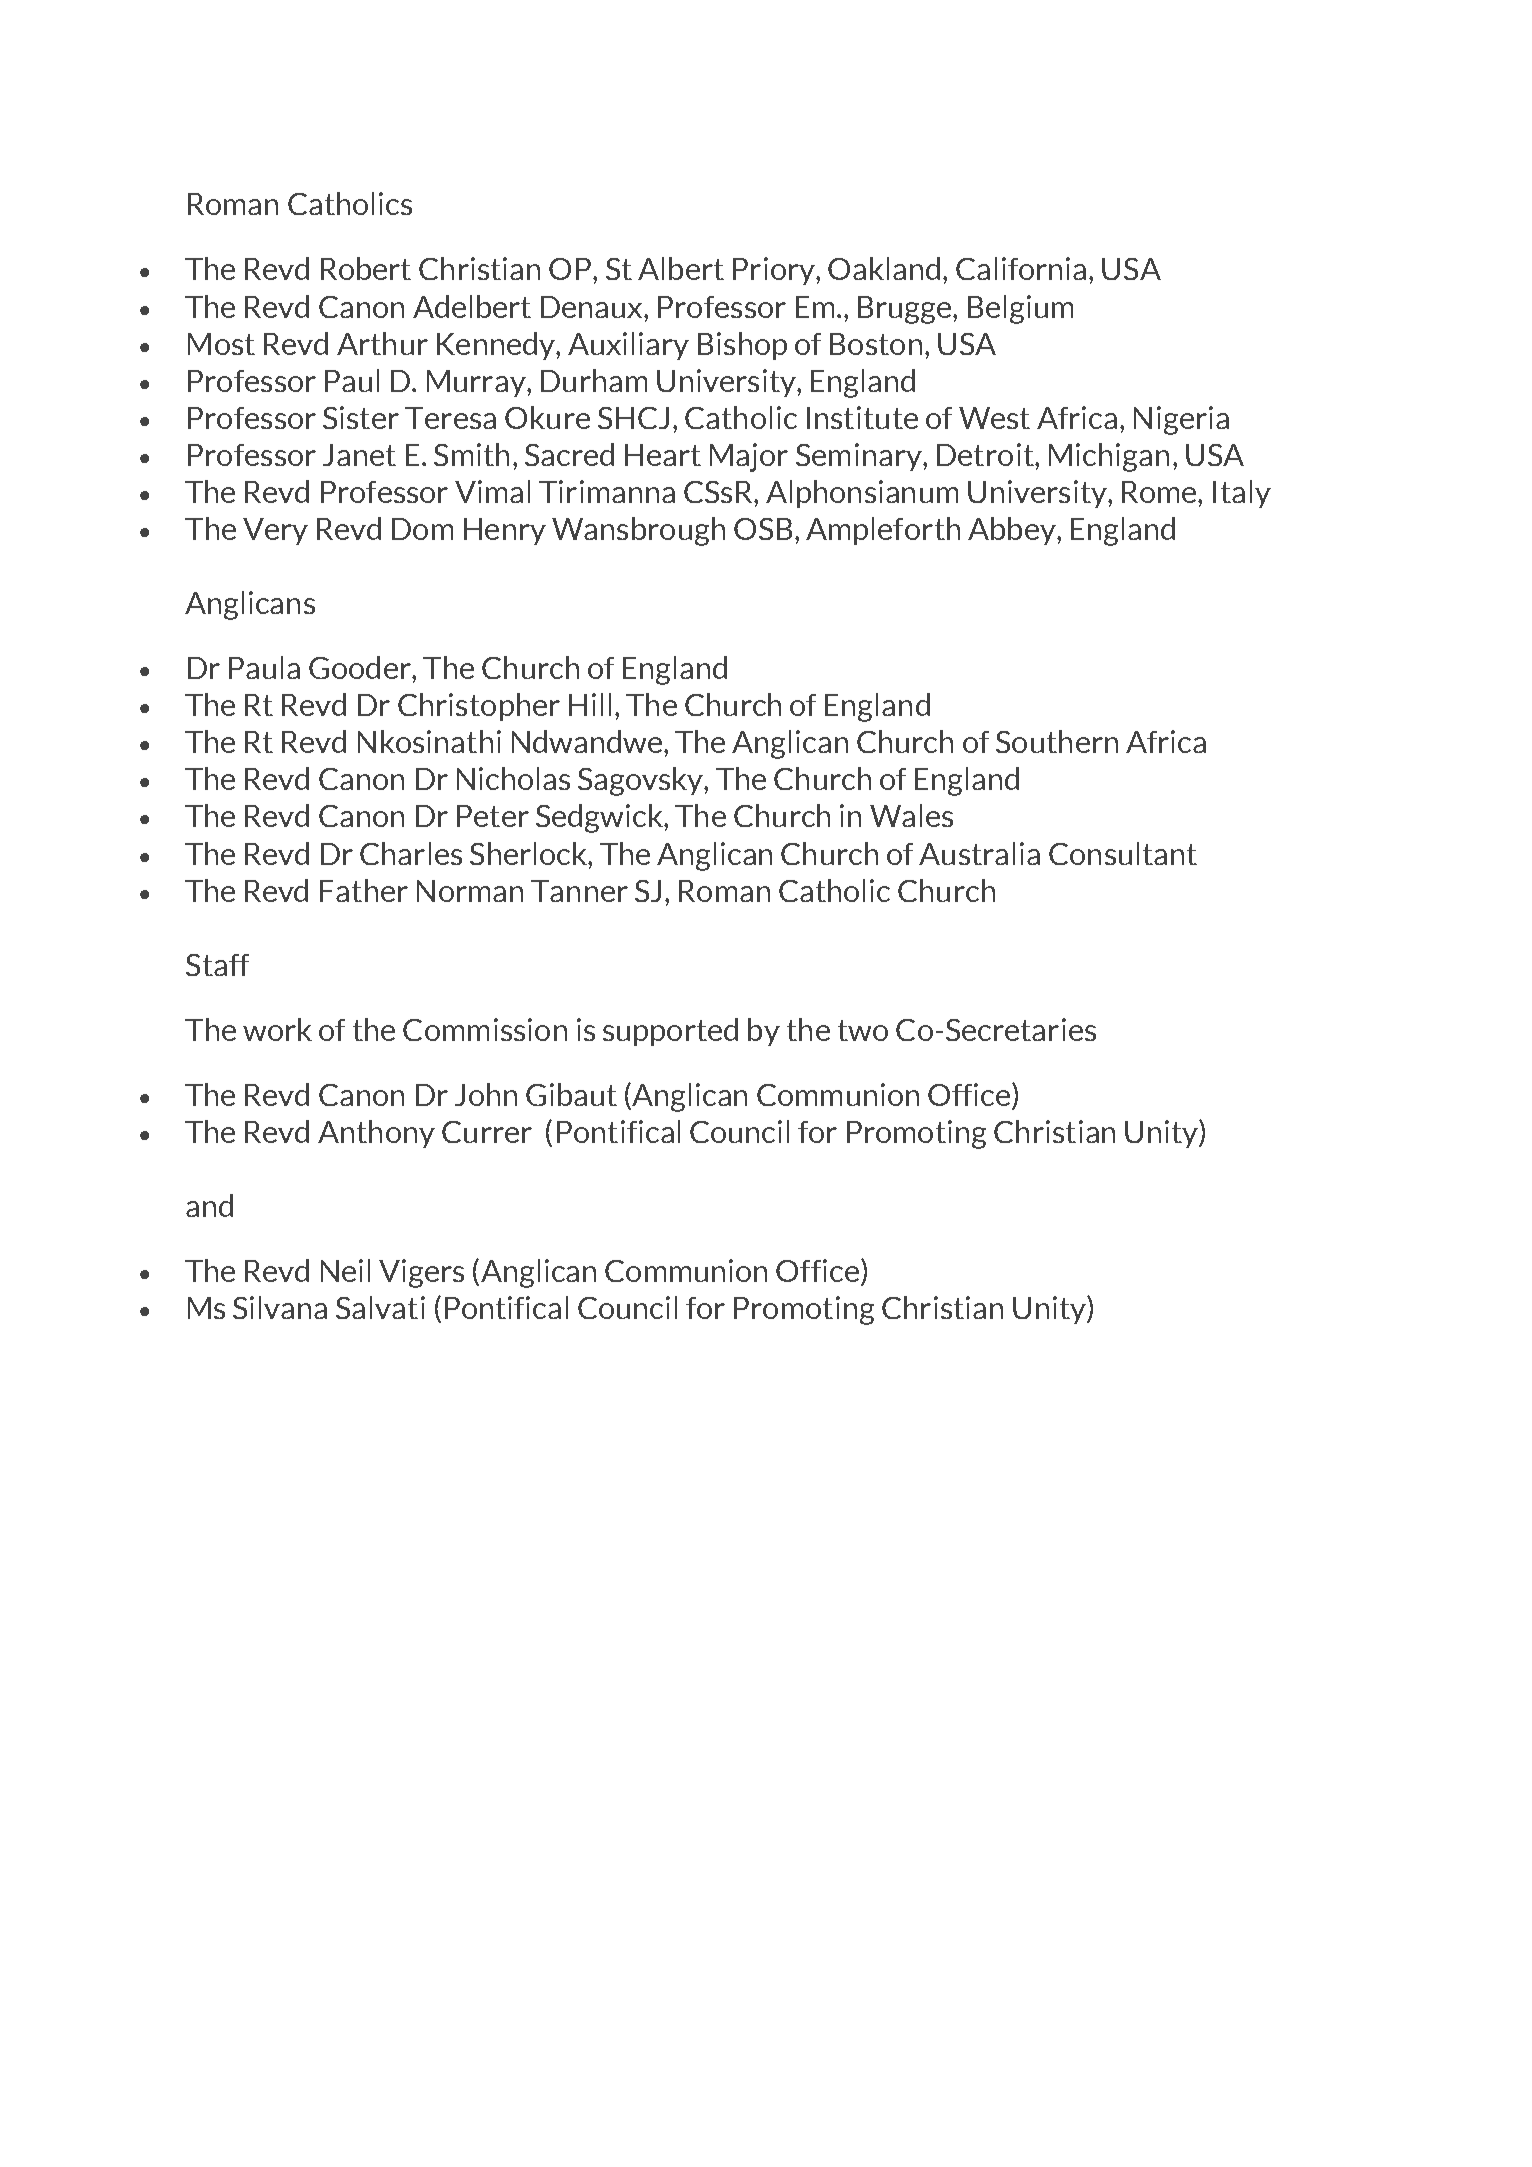 The height and width of the screenshot is (2167, 1532). Describe the element at coordinates (670, 1032) in the screenshot. I see `supported` at that location.
